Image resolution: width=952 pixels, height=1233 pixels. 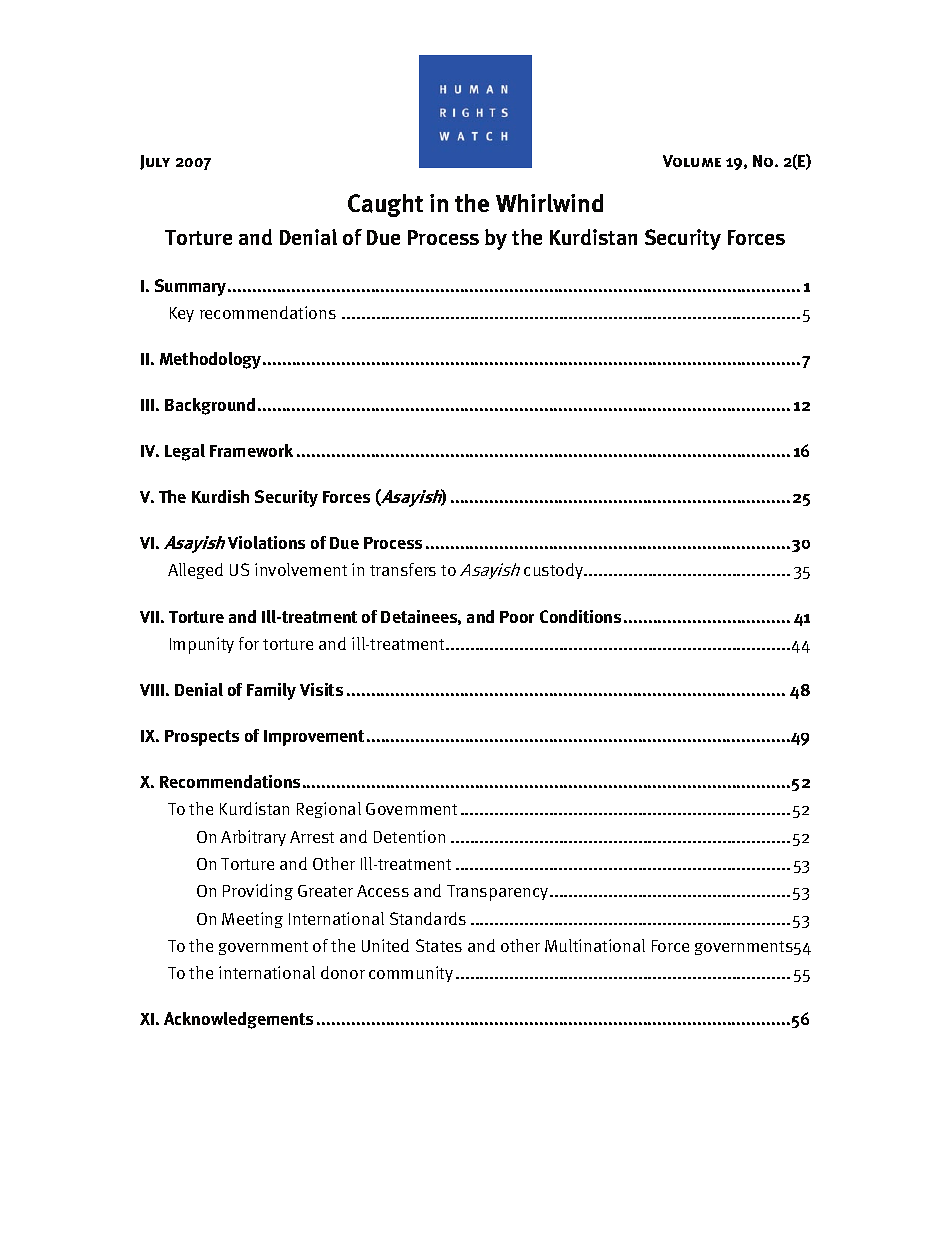 I want to click on Volume, so click(x=692, y=161).
